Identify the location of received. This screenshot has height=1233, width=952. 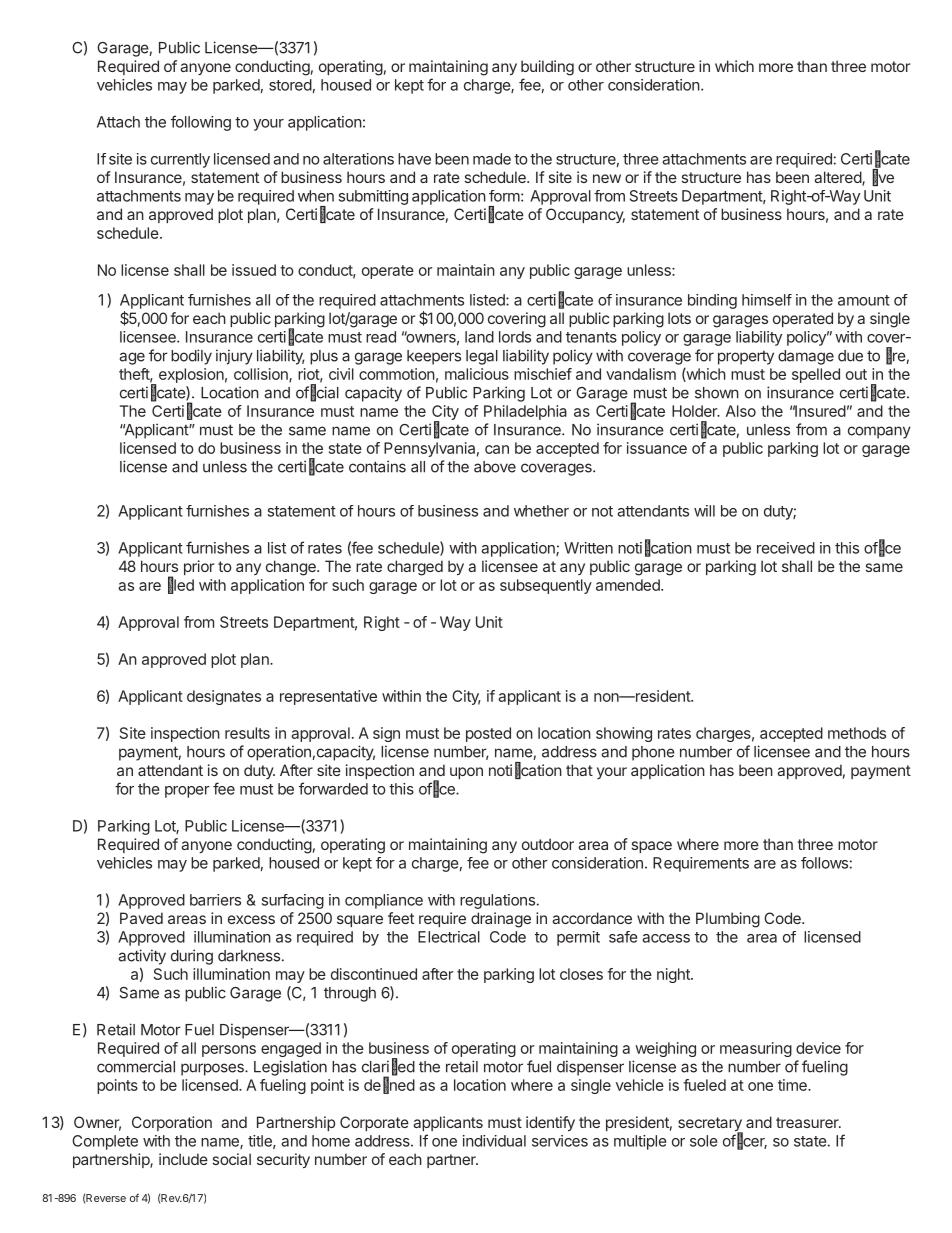
(786, 548).
